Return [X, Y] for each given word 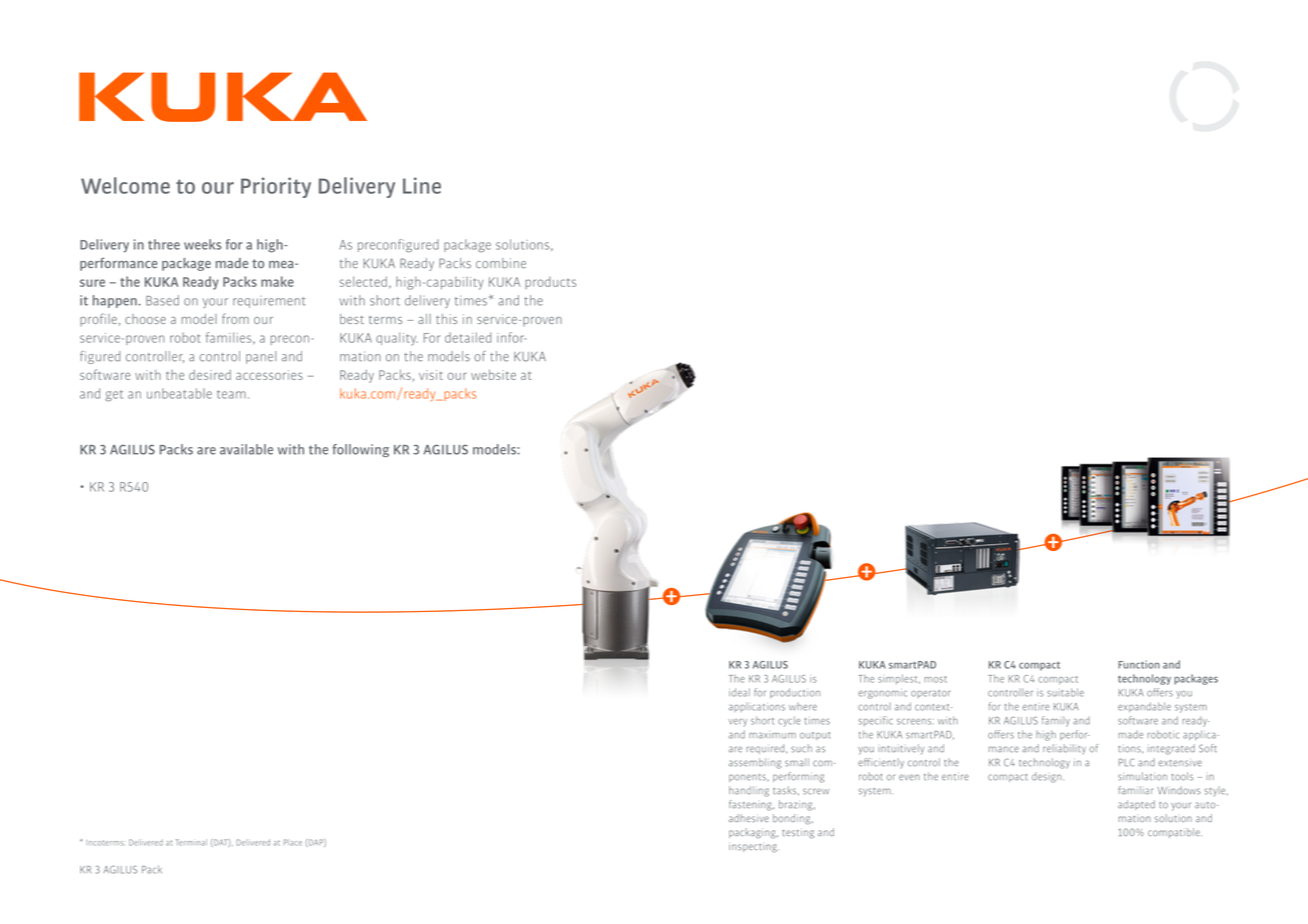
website [493, 375]
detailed [468, 337]
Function [1139, 664]
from [235, 318]
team [231, 394]
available [246, 449]
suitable [1065, 692]
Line [422, 185]
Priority [276, 187]
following [361, 450]
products [550, 283]
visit [431, 375]
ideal [739, 692]
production [795, 693]
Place [293, 842]
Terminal [191, 842]
